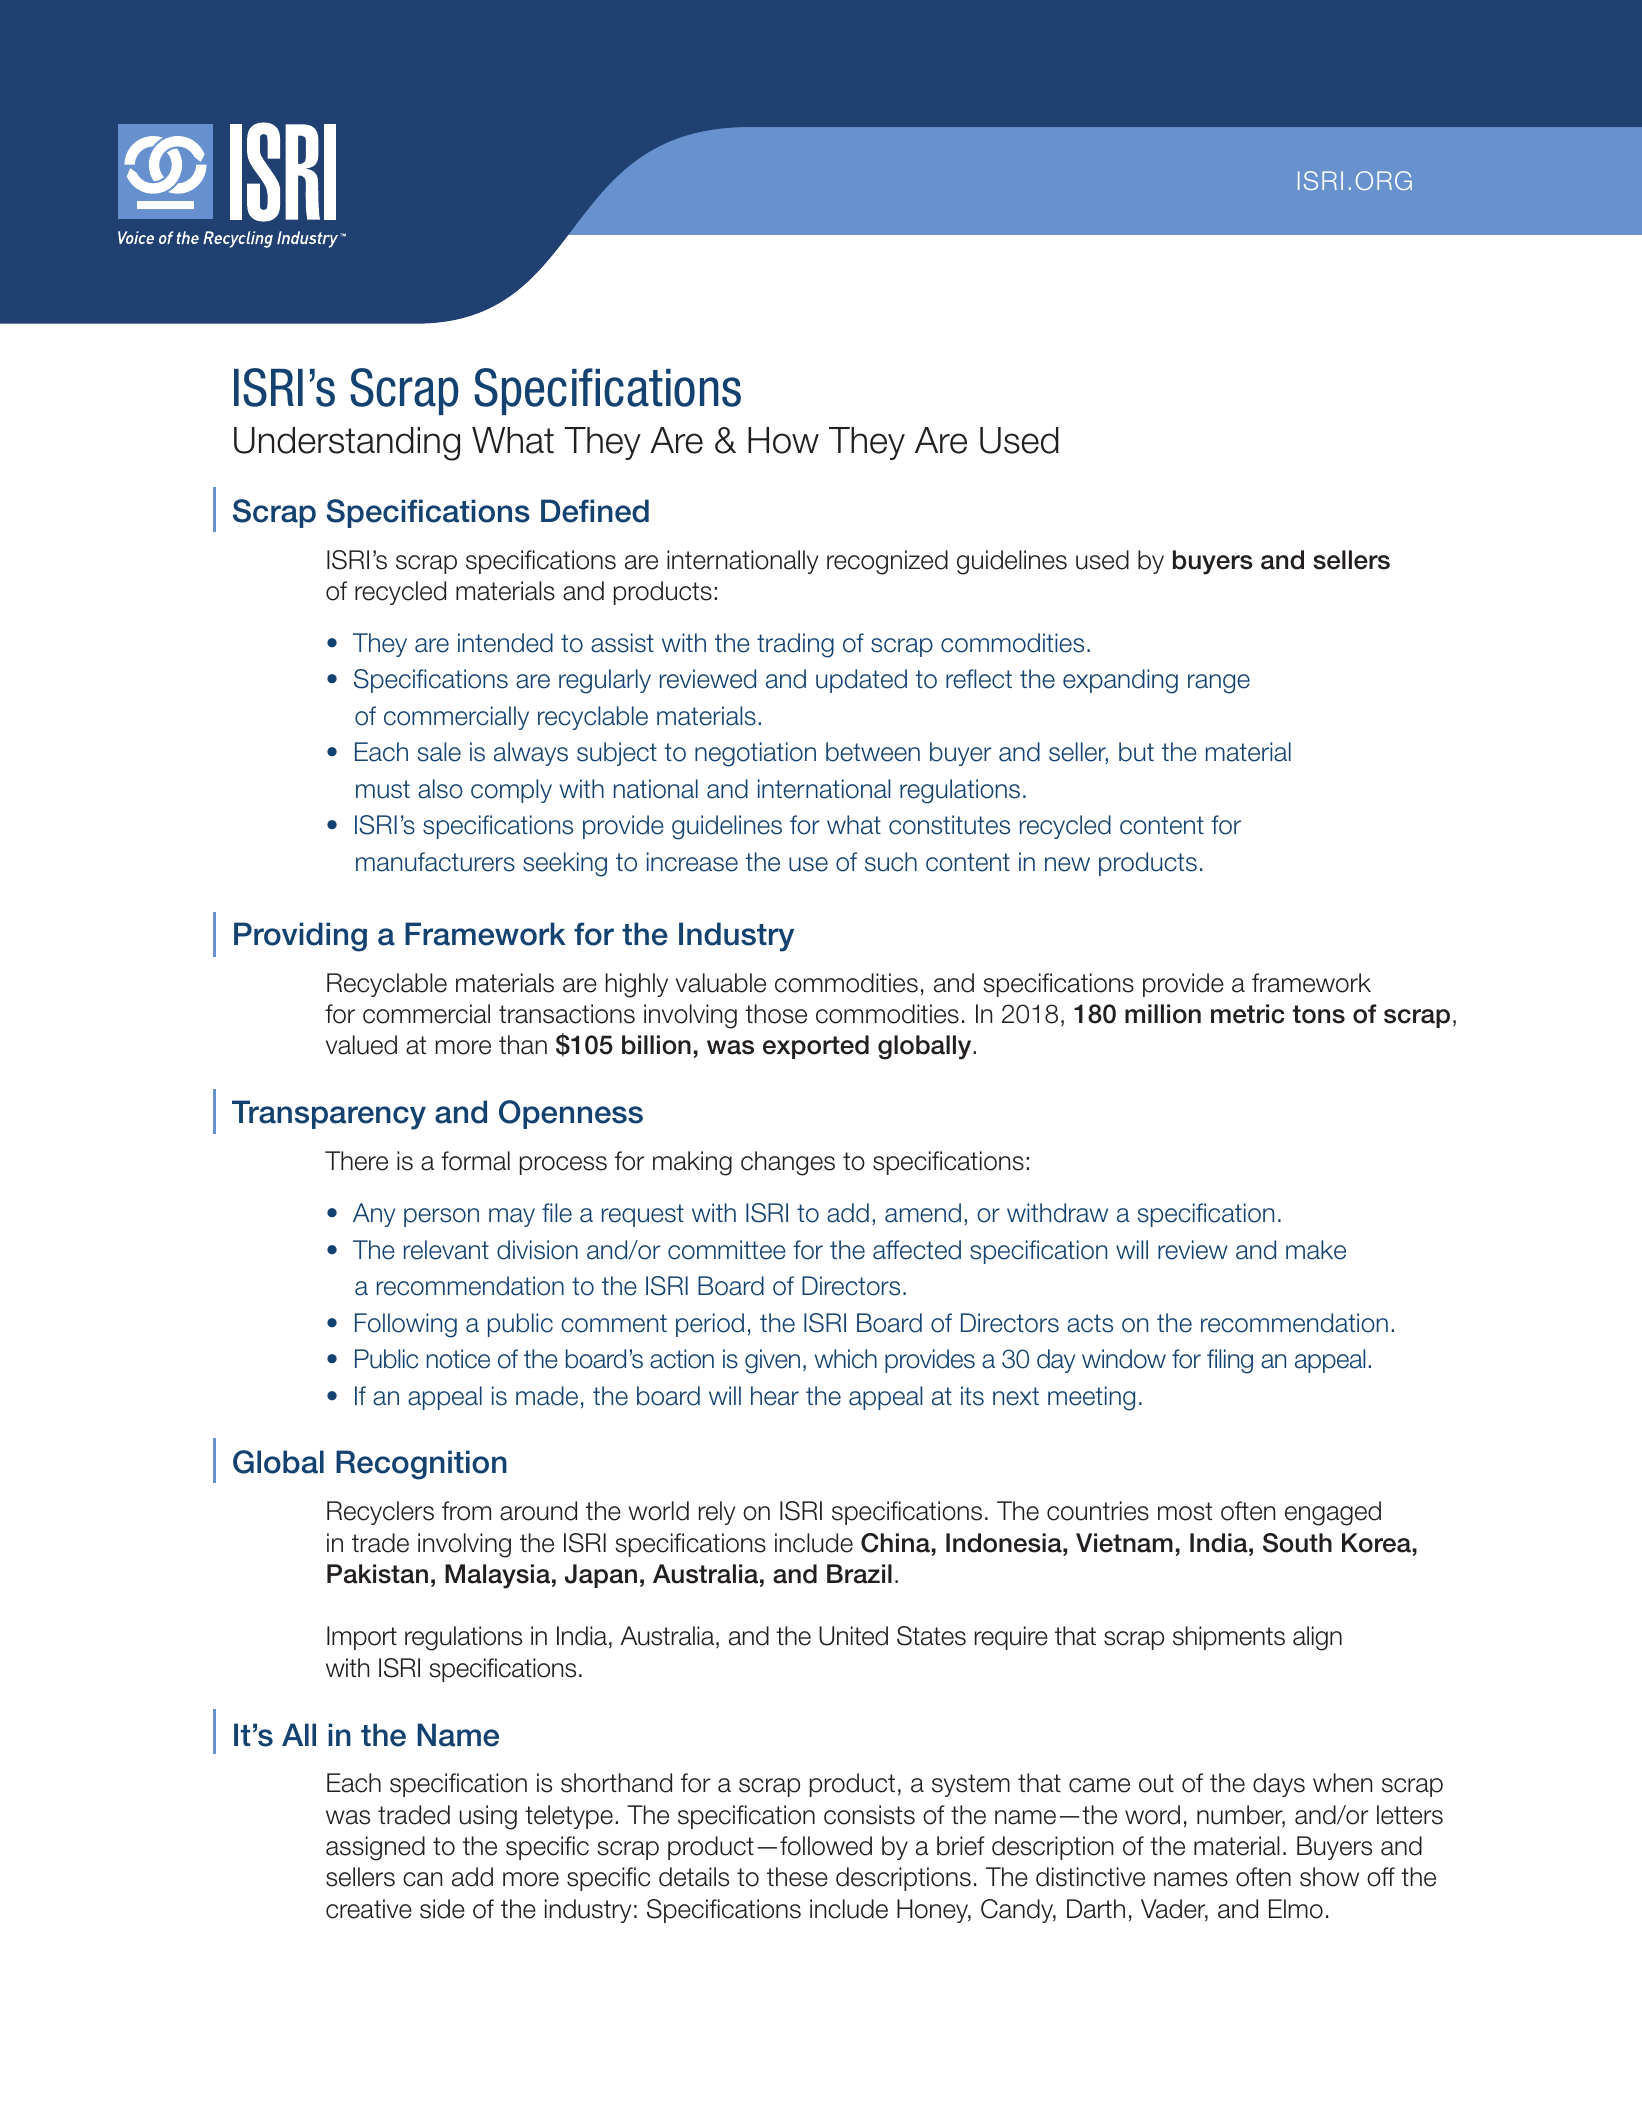  Describe the element at coordinates (887, 562) in the screenshot. I see `recognized` at that location.
